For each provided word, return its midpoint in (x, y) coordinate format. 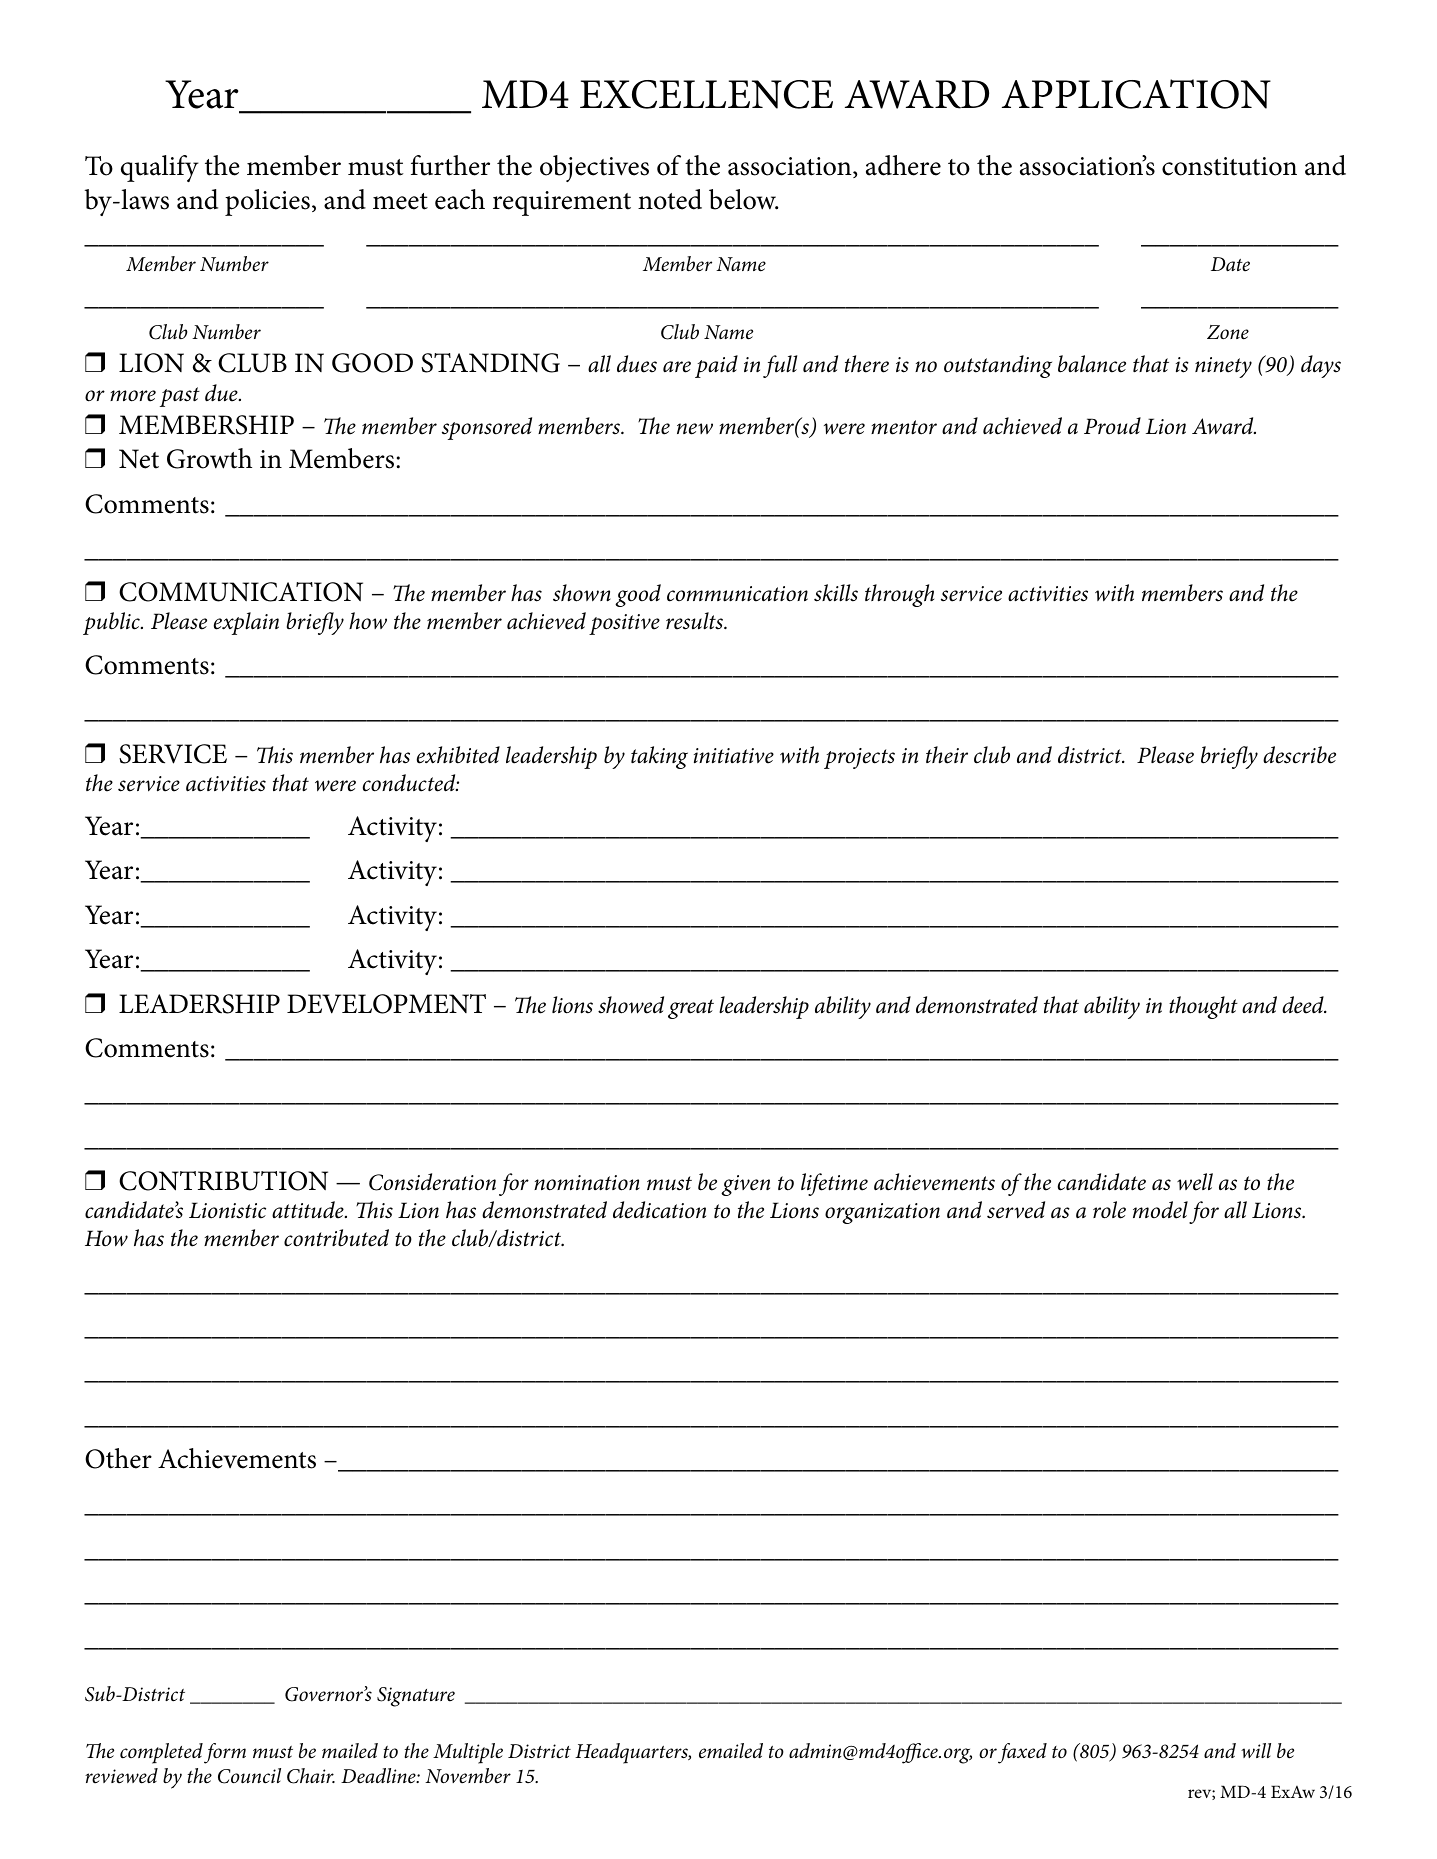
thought (1203, 1007)
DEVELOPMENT (386, 1004)
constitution (1229, 166)
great (691, 1009)
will (1256, 1750)
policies (267, 202)
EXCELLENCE (706, 94)
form (225, 1753)
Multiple (468, 1753)
